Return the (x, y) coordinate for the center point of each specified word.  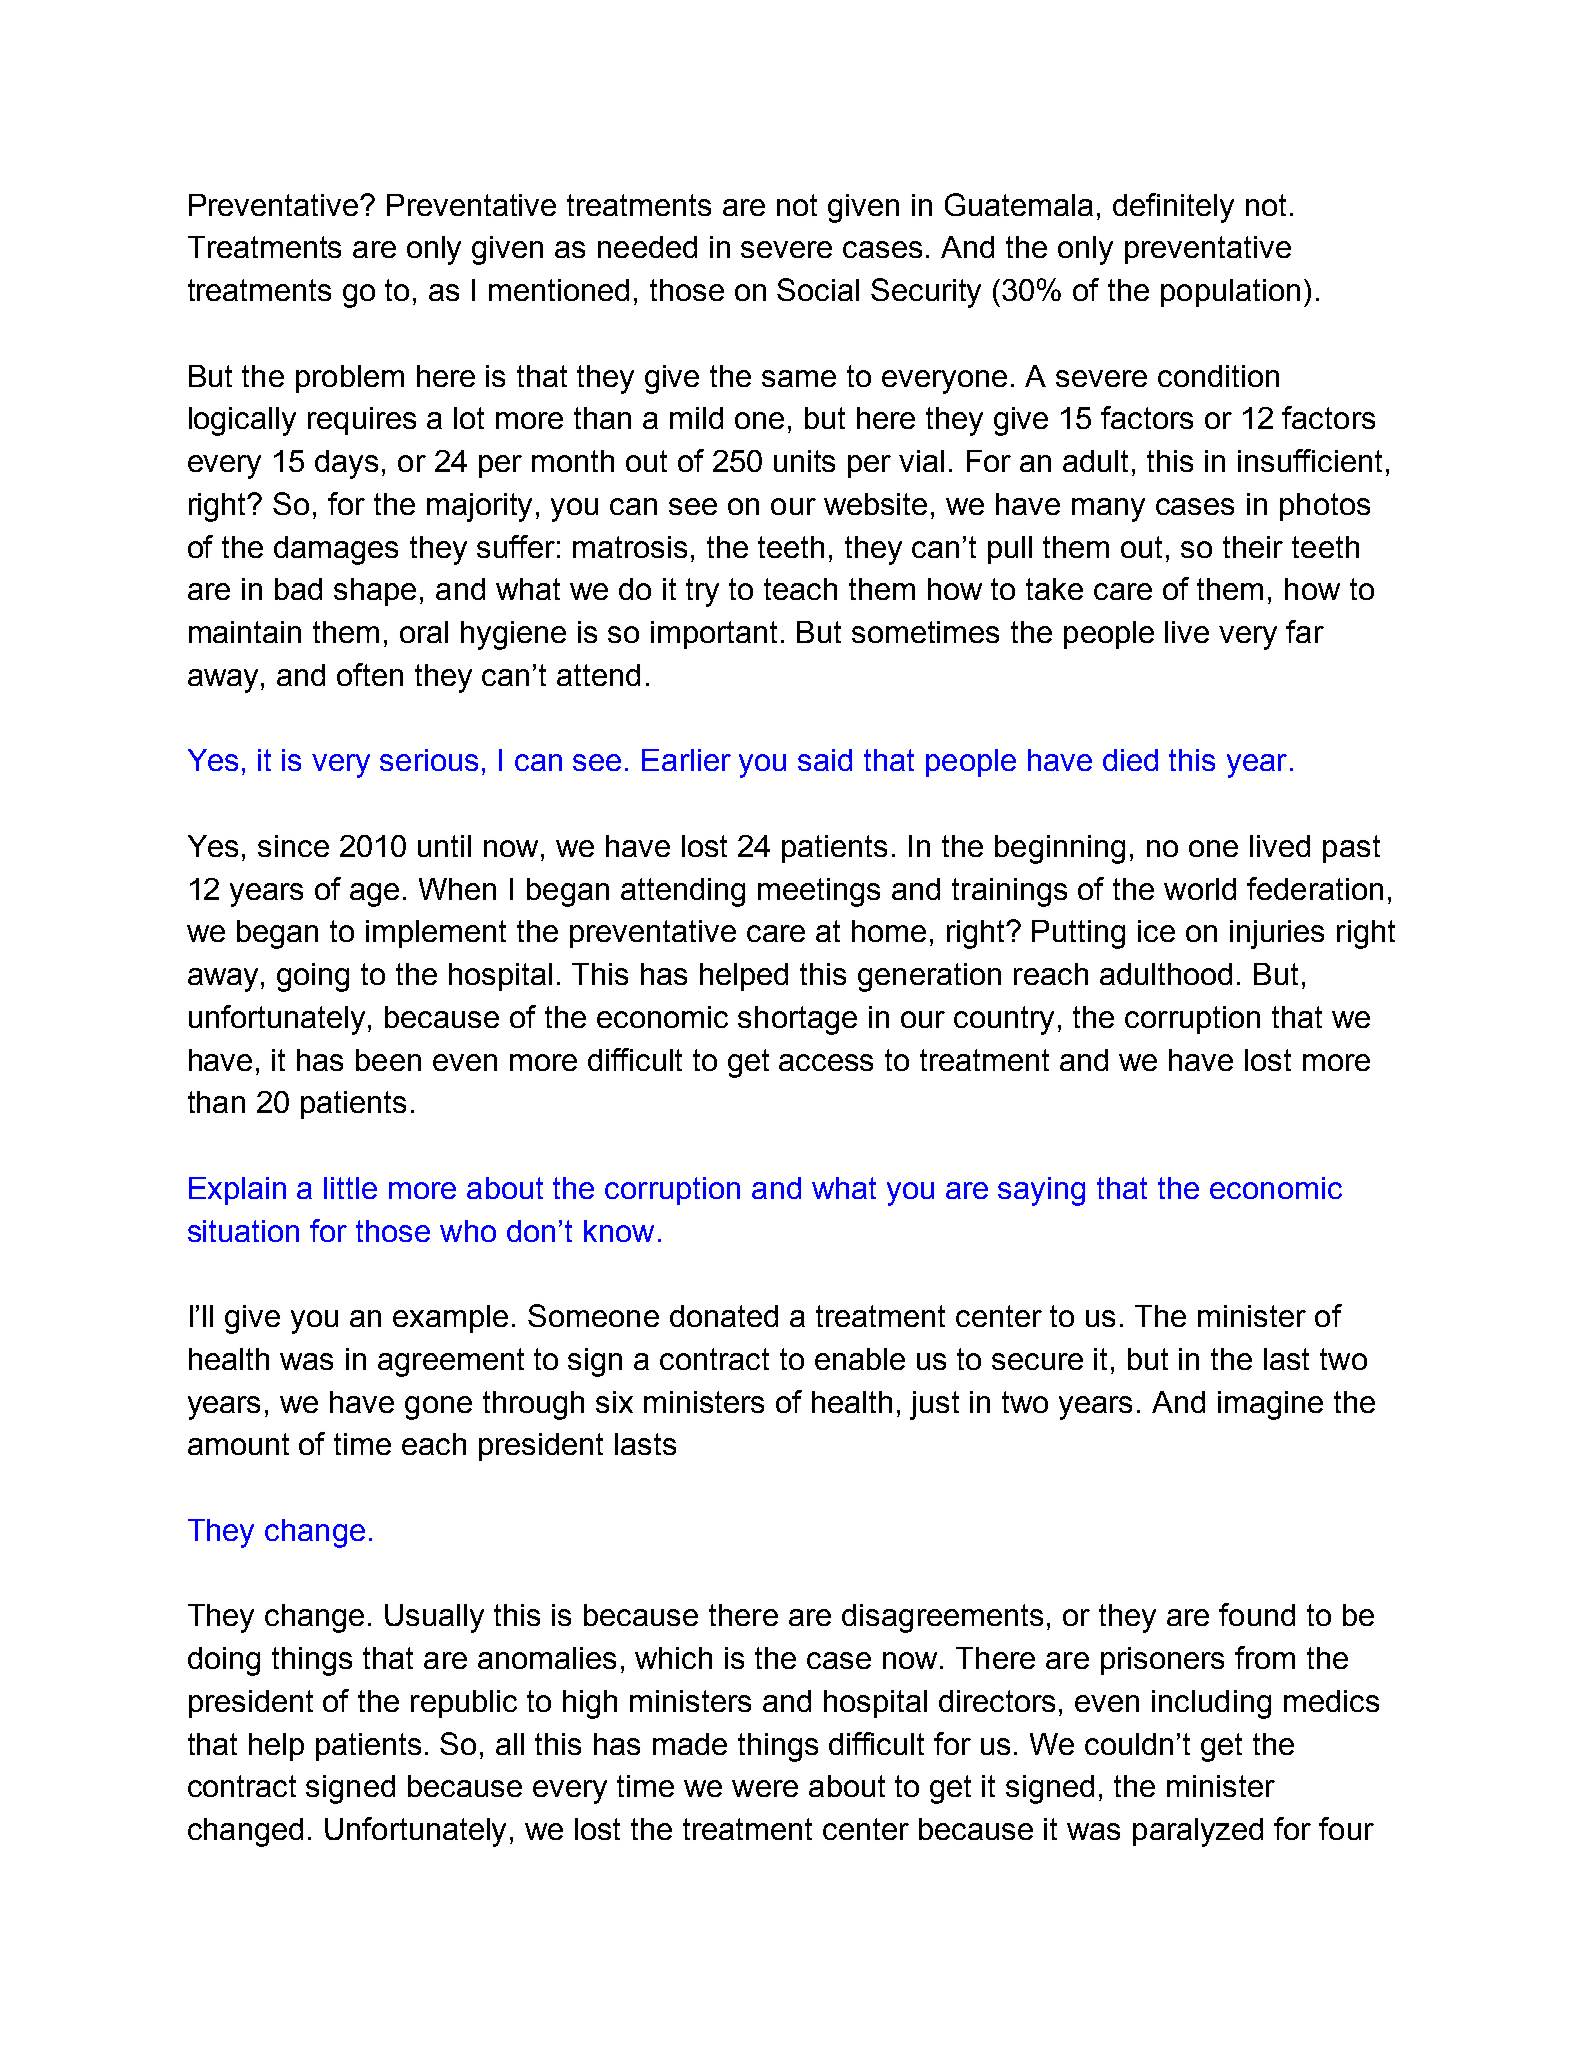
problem (350, 379)
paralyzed (1198, 1832)
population (1230, 293)
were (765, 1788)
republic (464, 1704)
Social (818, 289)
